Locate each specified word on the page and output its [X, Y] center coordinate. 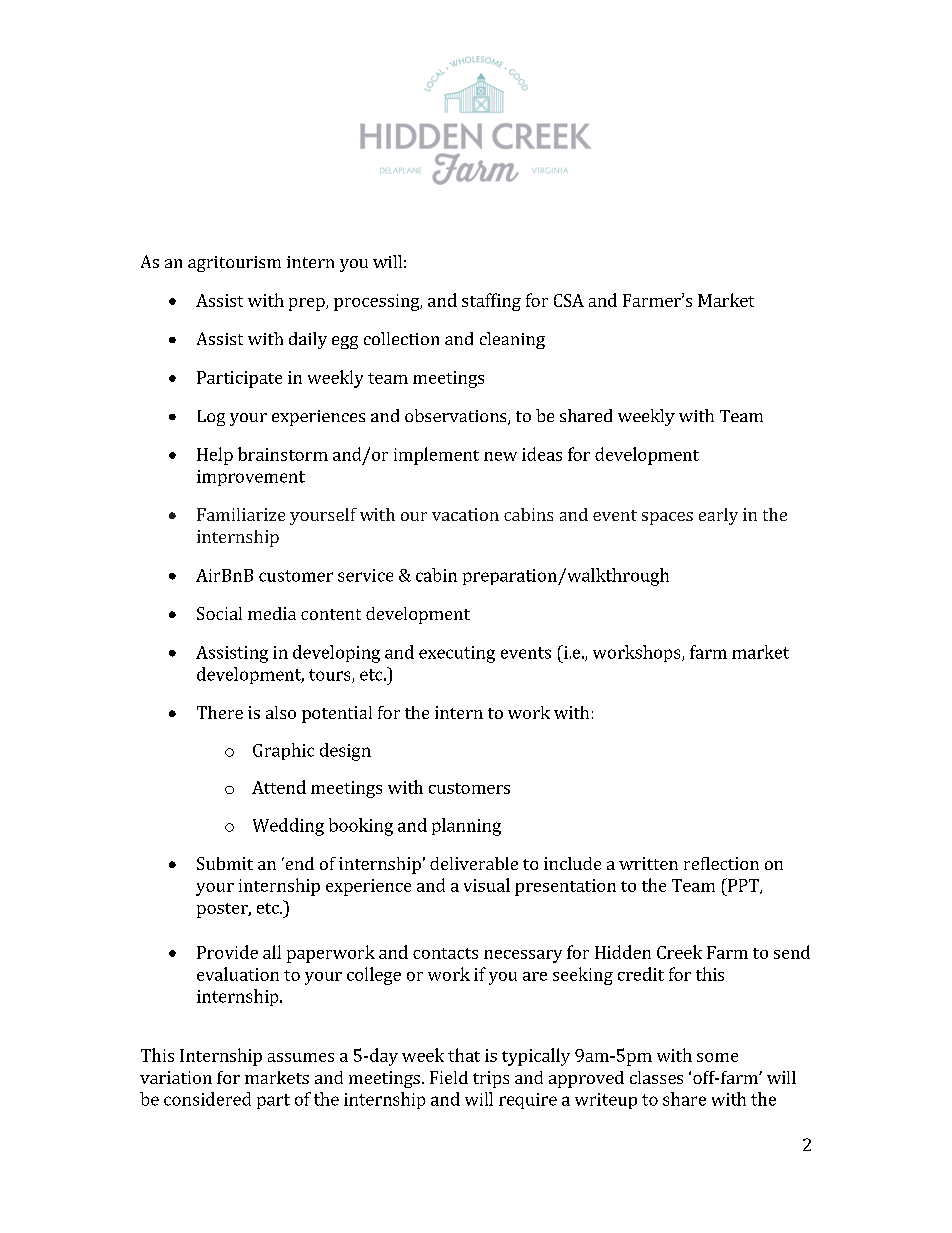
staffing [491, 302]
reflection [721, 863]
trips [491, 1079]
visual [487, 885]
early [718, 516]
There [220, 712]
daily [308, 340]
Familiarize [241, 514]
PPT [743, 886]
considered [207, 1099]
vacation [465, 514]
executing [457, 654]
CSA [569, 300]
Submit [225, 863]
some [717, 1057]
